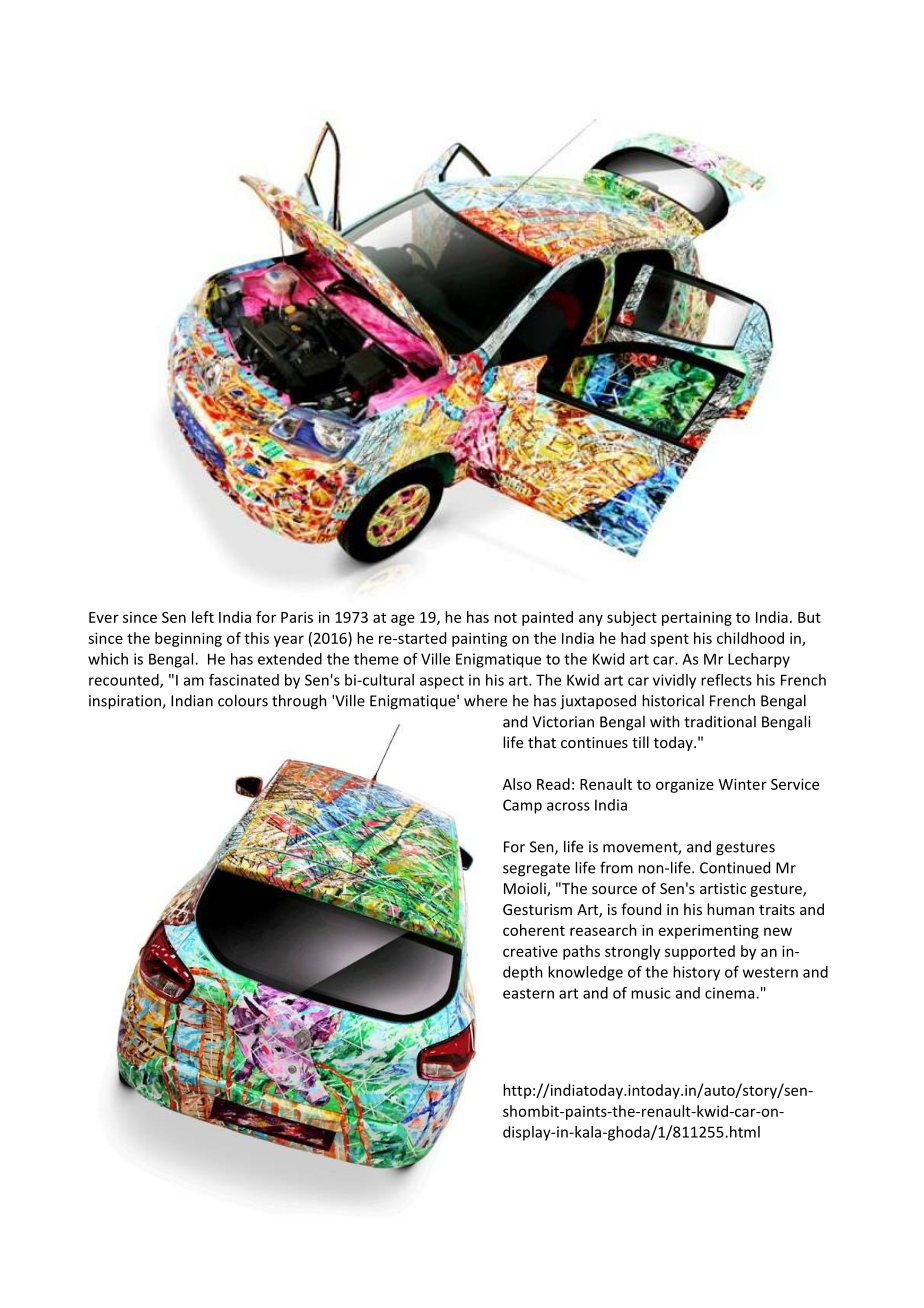  I want to click on eastern, so click(528, 993).
